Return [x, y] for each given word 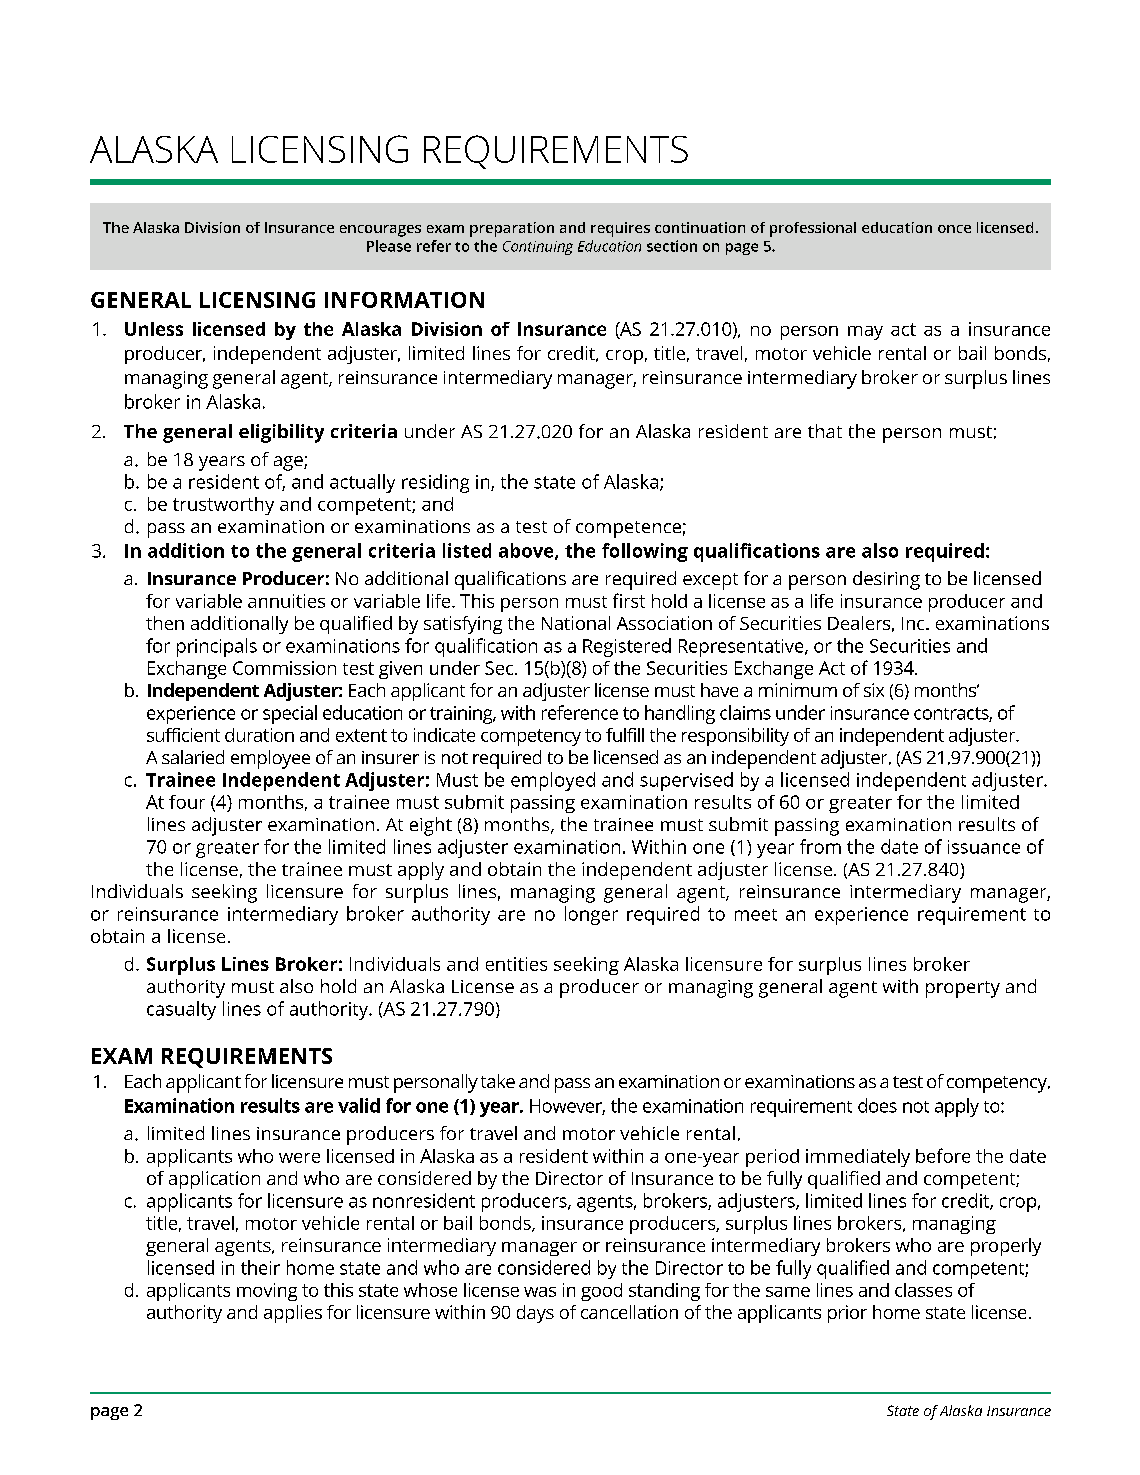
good [601, 1292]
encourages [380, 231]
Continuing [538, 248]
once [954, 229]
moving [267, 1292]
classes [923, 1290]
